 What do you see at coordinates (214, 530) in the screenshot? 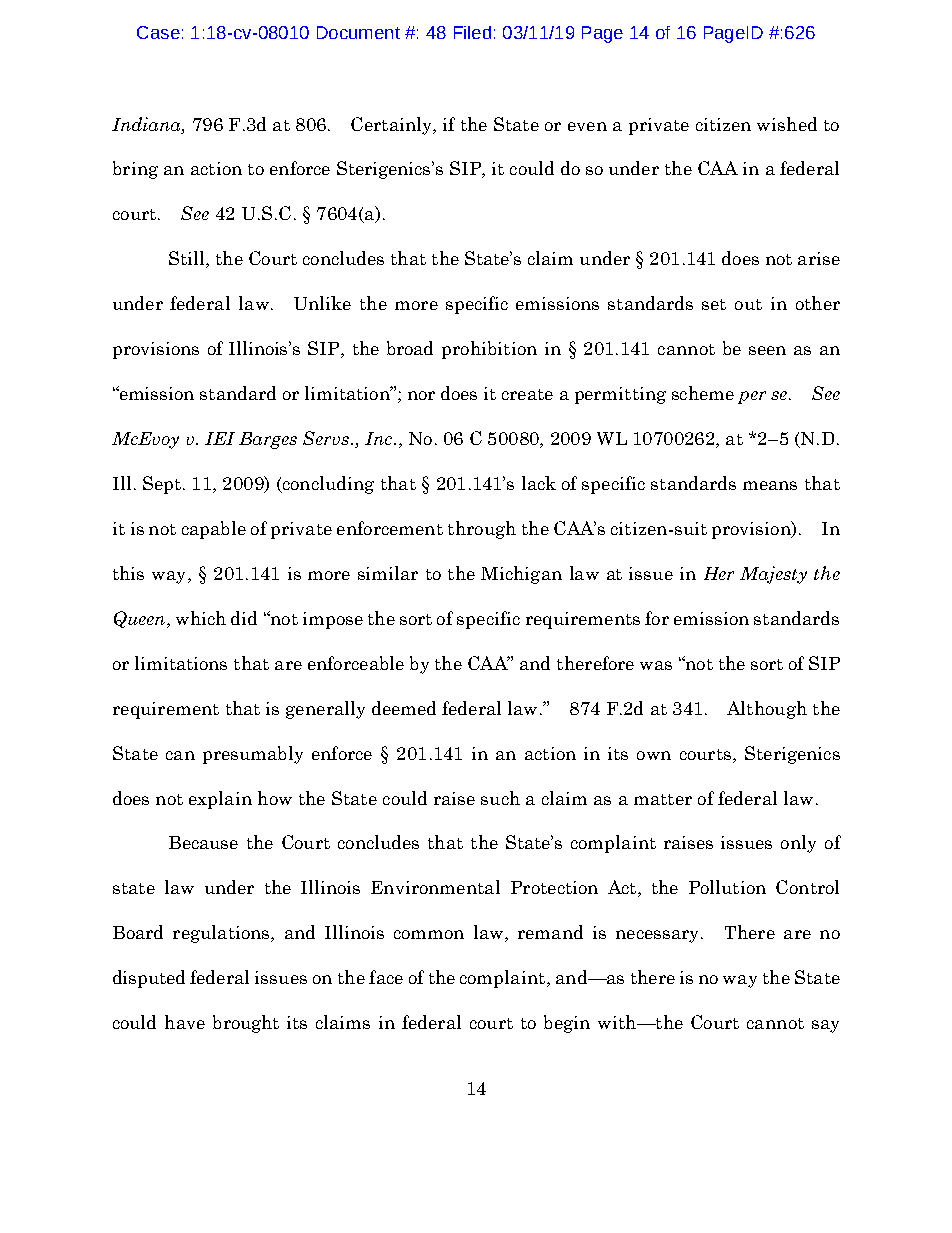
I see `capable` at bounding box center [214, 530].
